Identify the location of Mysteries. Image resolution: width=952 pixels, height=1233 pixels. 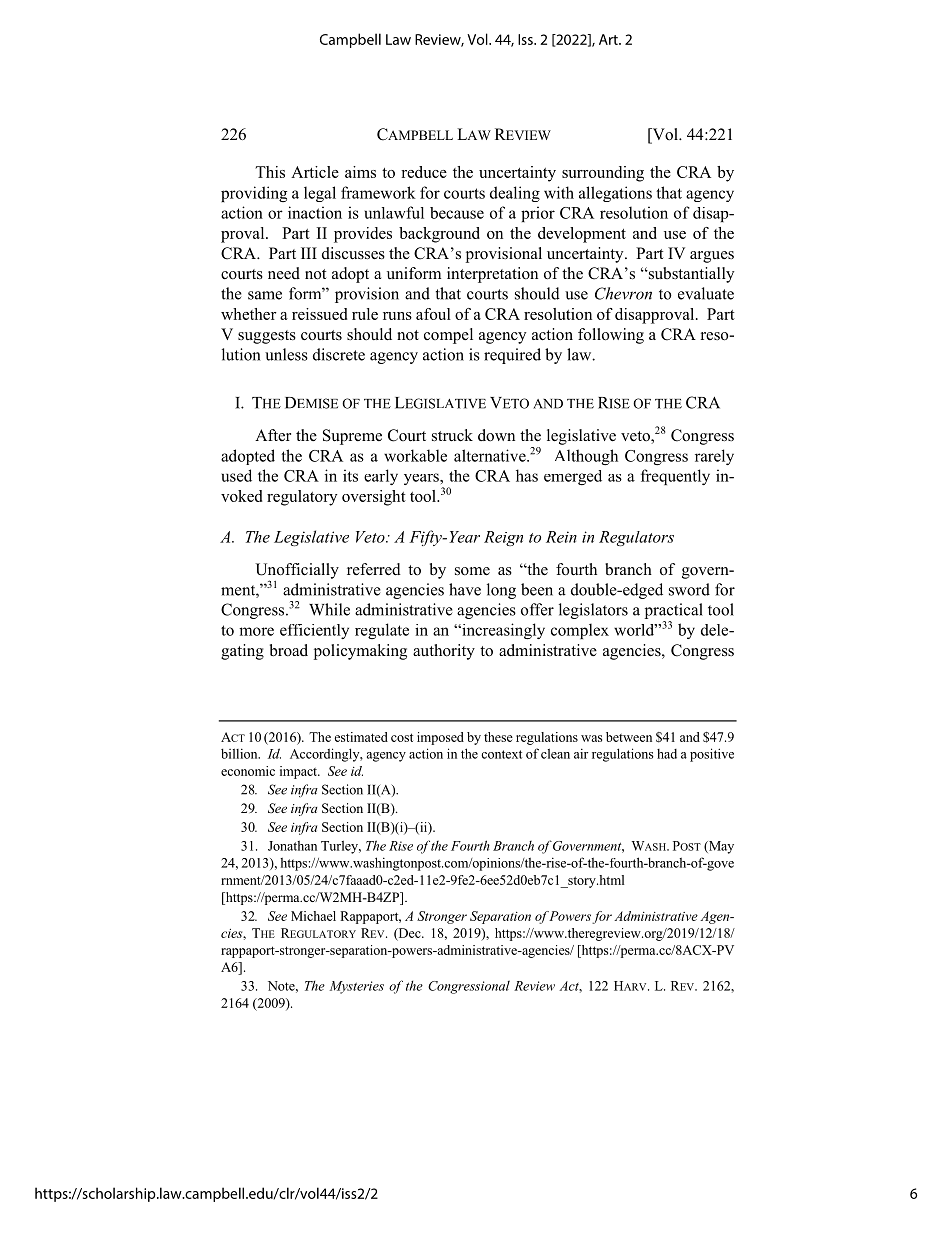
(357, 987).
